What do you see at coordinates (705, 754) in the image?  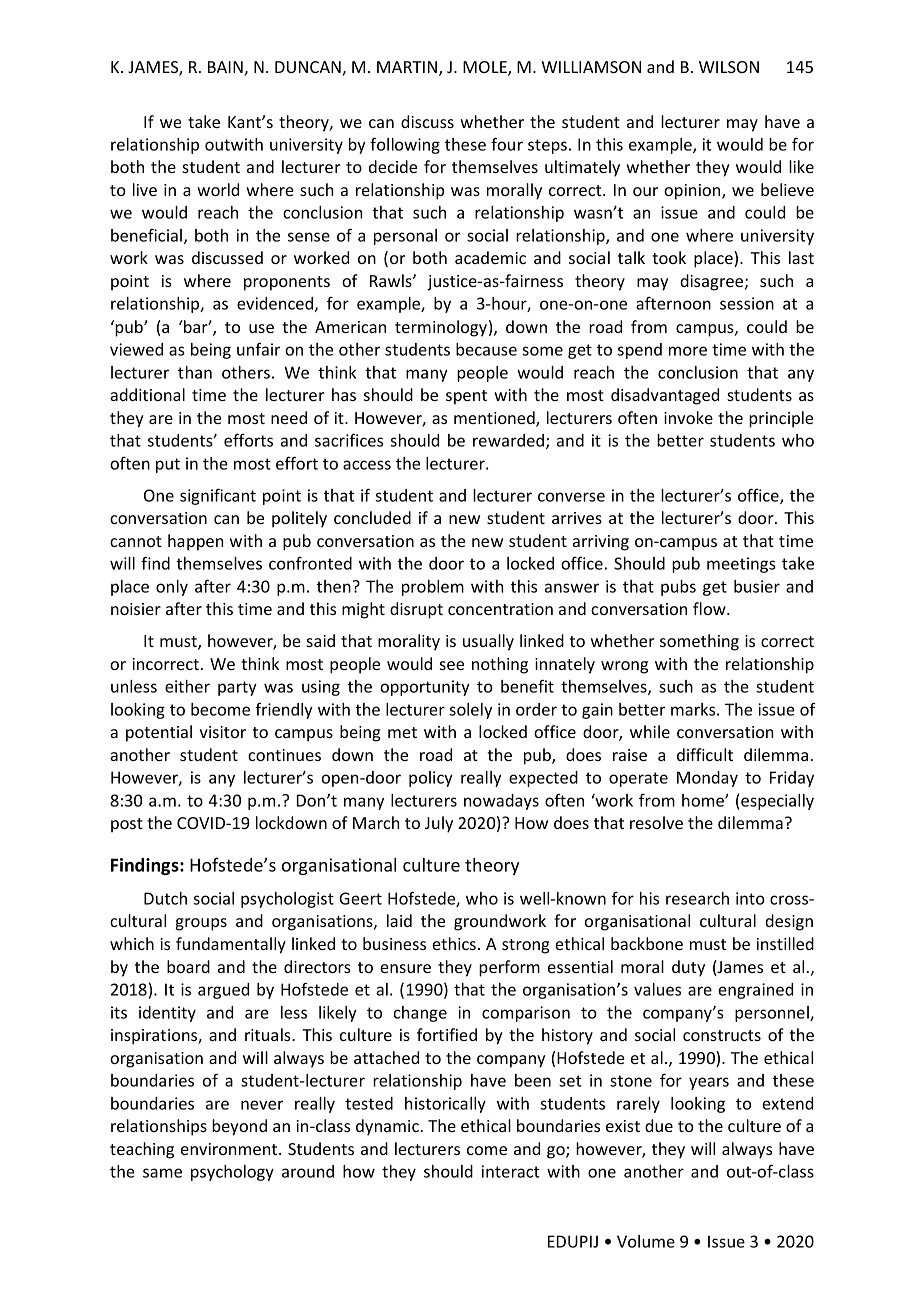 I see `difficult` at bounding box center [705, 754].
